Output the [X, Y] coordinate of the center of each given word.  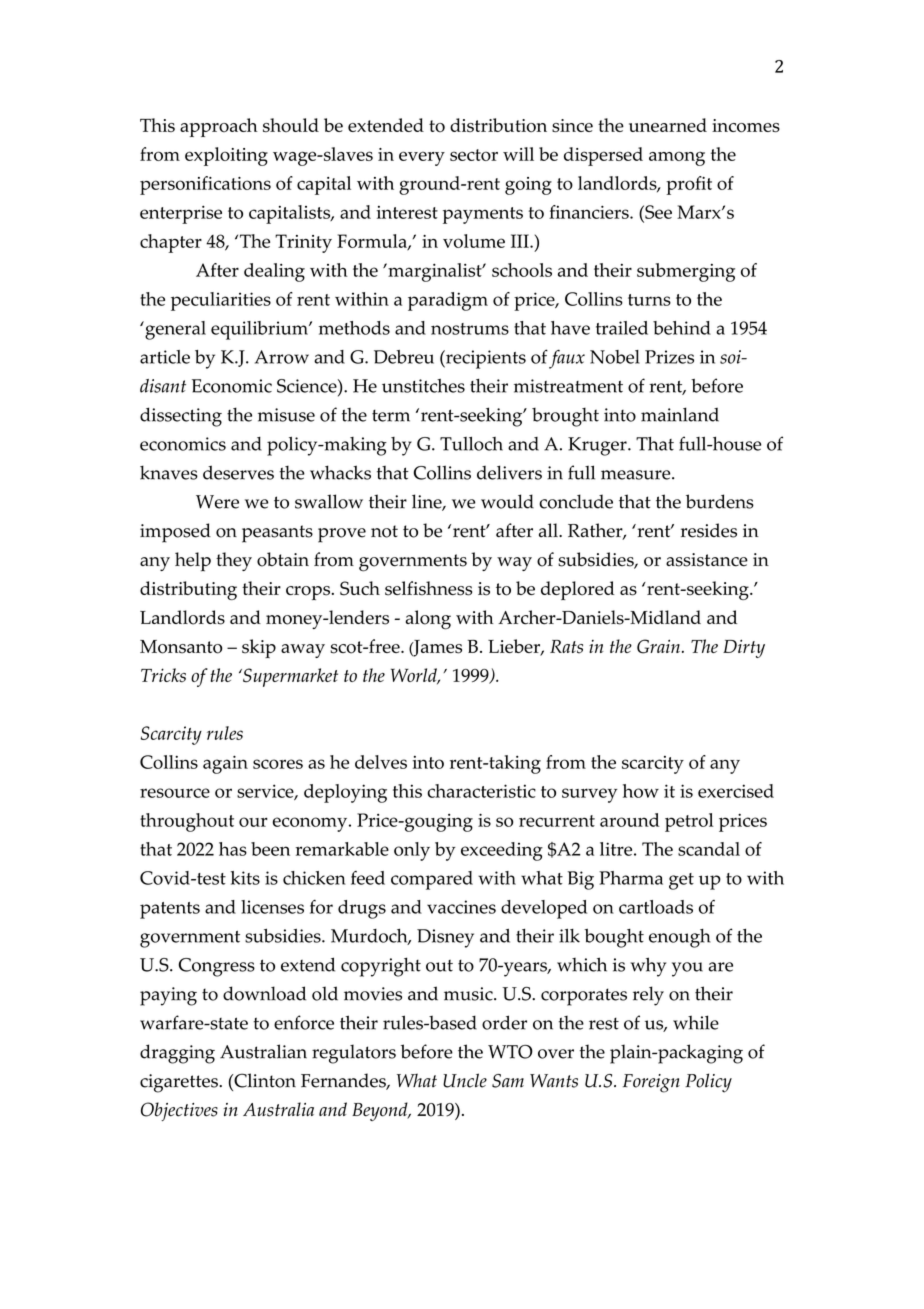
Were [217, 502]
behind [682, 328]
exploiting [226, 156]
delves [381, 762]
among [677, 158]
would [507, 501]
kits [245, 878]
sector [474, 155]
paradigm [448, 301]
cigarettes [180, 1083]
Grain [658, 646]
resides [709, 530]
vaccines [461, 907]
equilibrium [260, 330]
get [681, 881]
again [225, 764]
